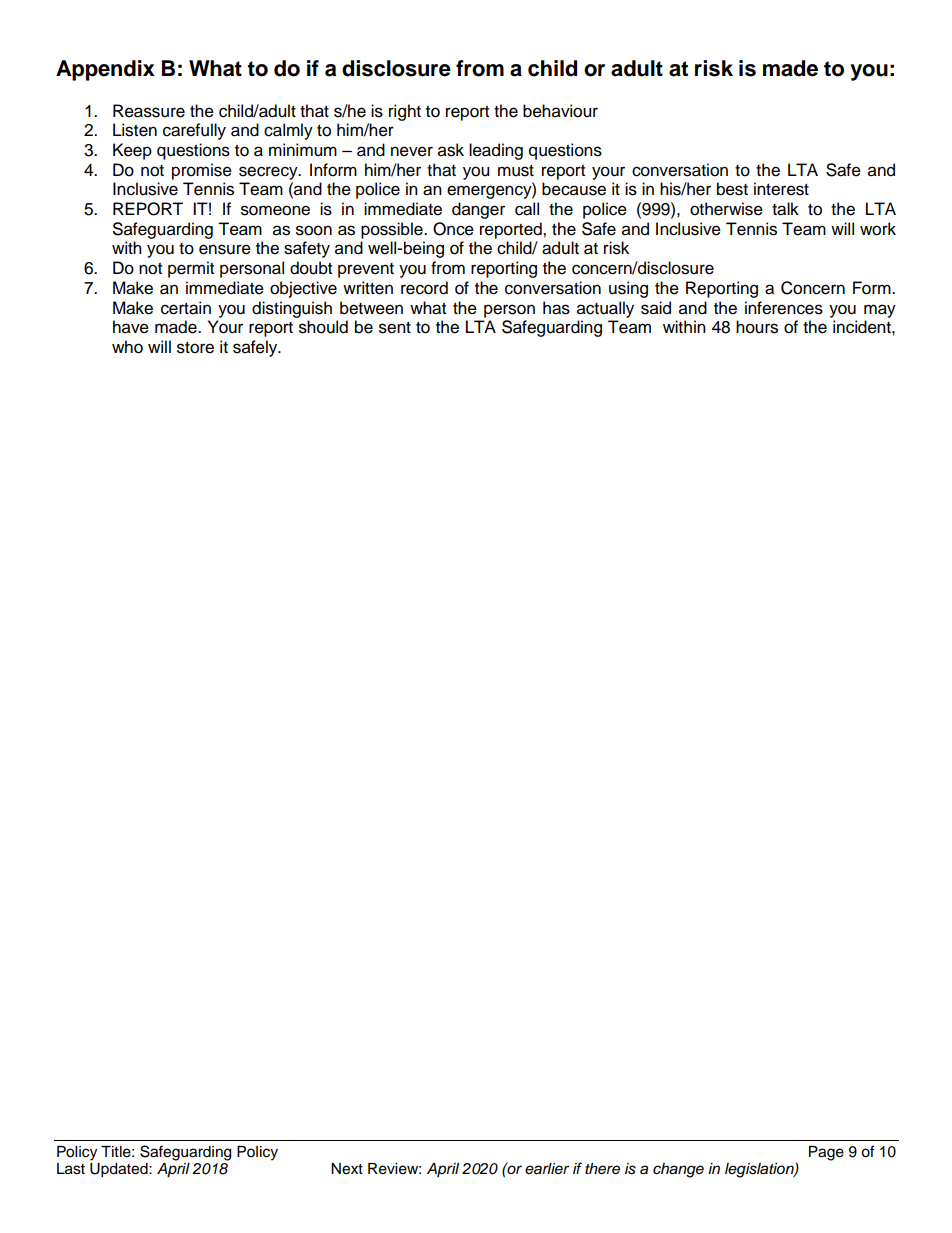 Image resolution: width=952 pixels, height=1233 pixels. What do you see at coordinates (195, 348) in the document?
I see `store` at bounding box center [195, 348].
